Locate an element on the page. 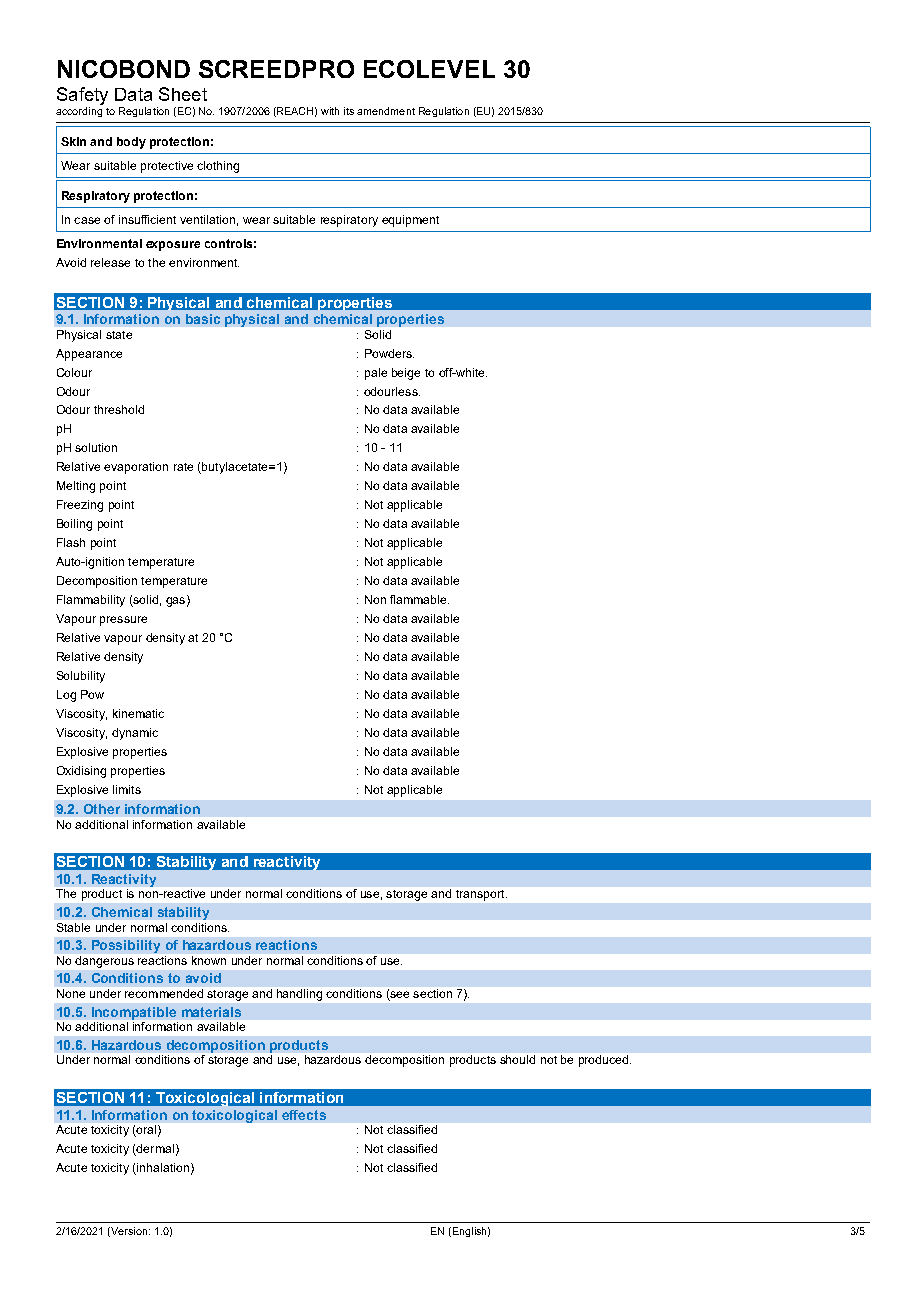  effects is located at coordinates (304, 1115).
